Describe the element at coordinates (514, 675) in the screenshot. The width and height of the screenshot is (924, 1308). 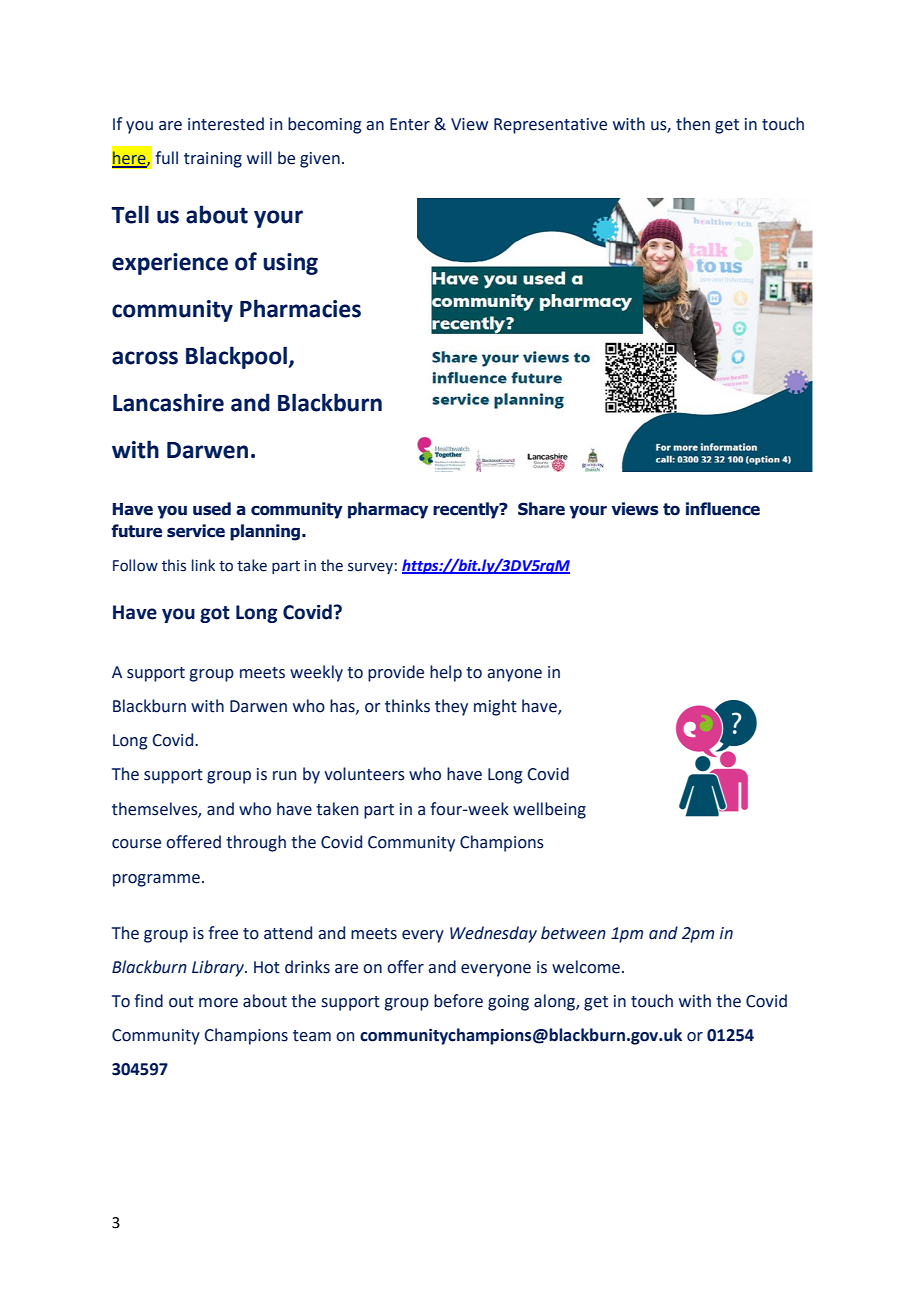
I see `anyone` at that location.
